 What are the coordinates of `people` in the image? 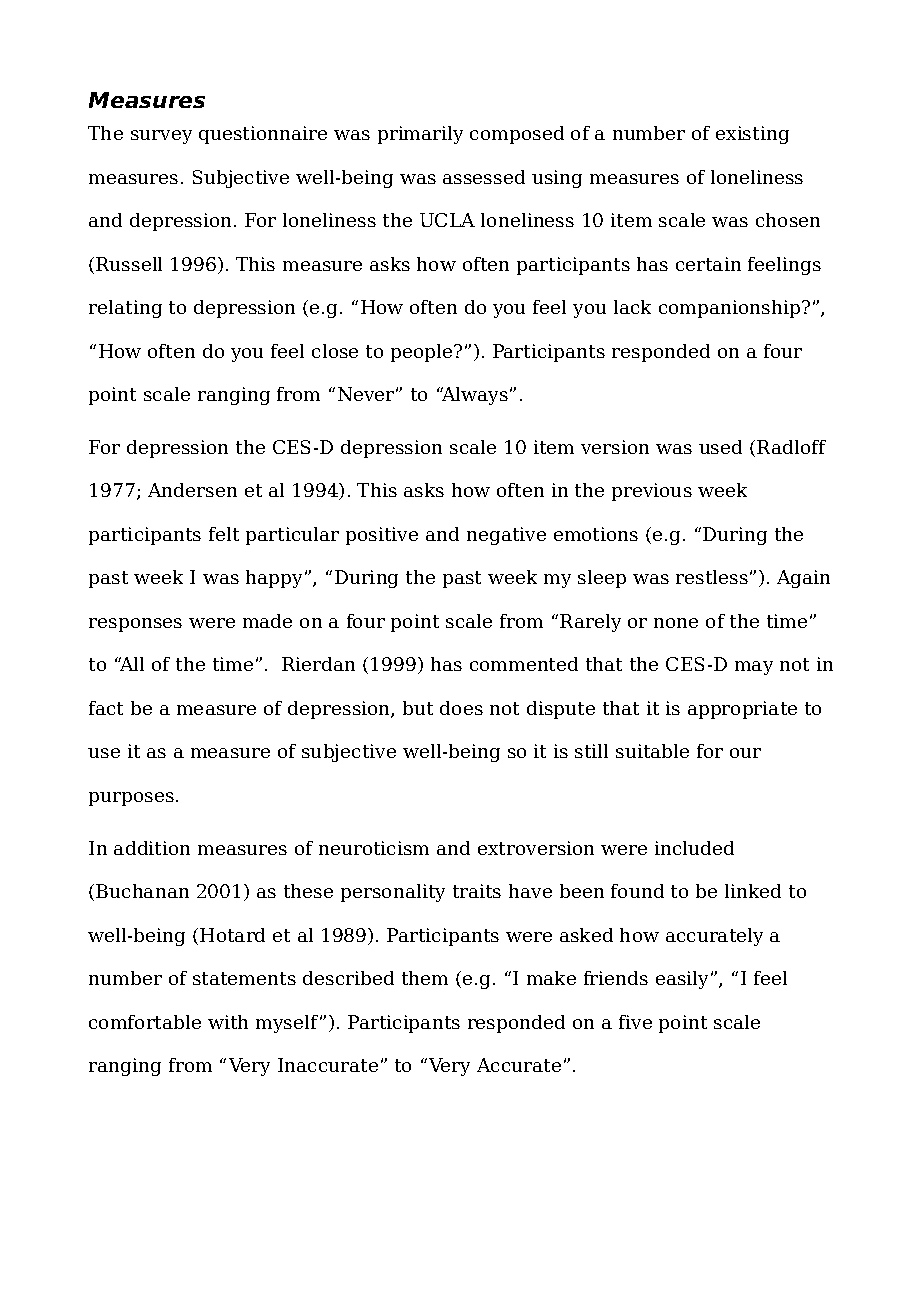 It's located at (423, 353).
